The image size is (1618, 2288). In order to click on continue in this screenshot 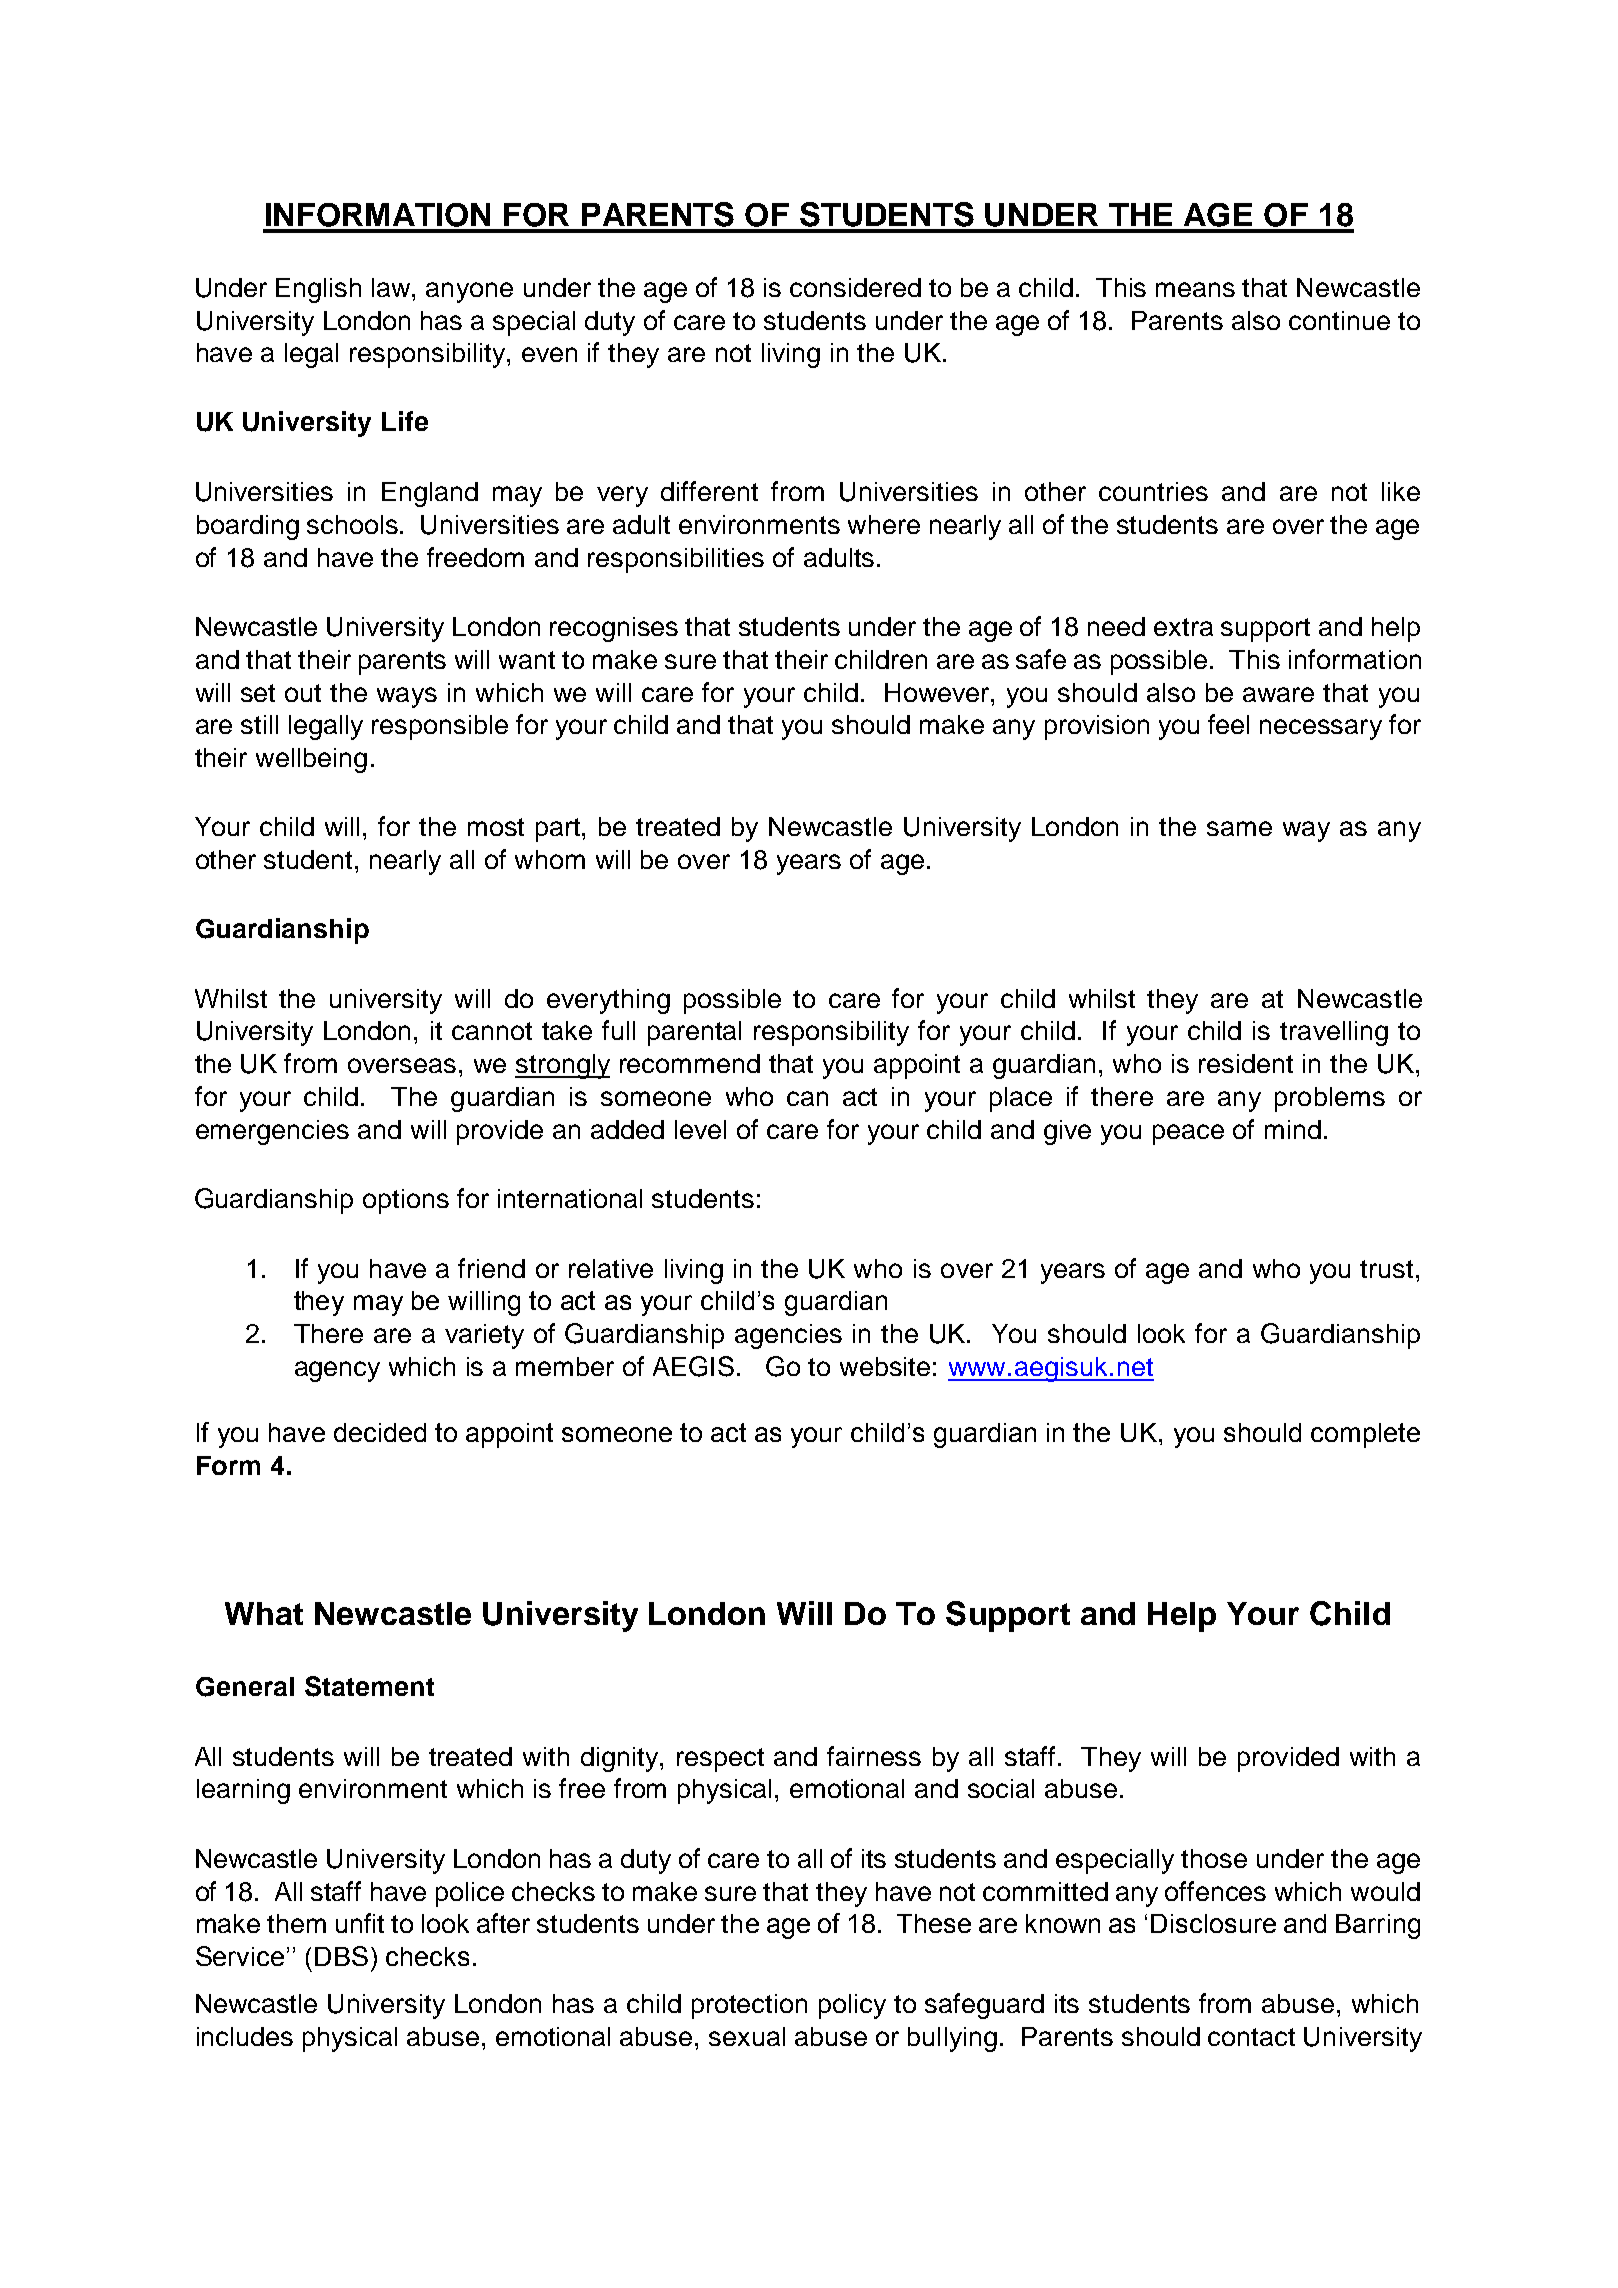, I will do `click(1339, 320)`.
